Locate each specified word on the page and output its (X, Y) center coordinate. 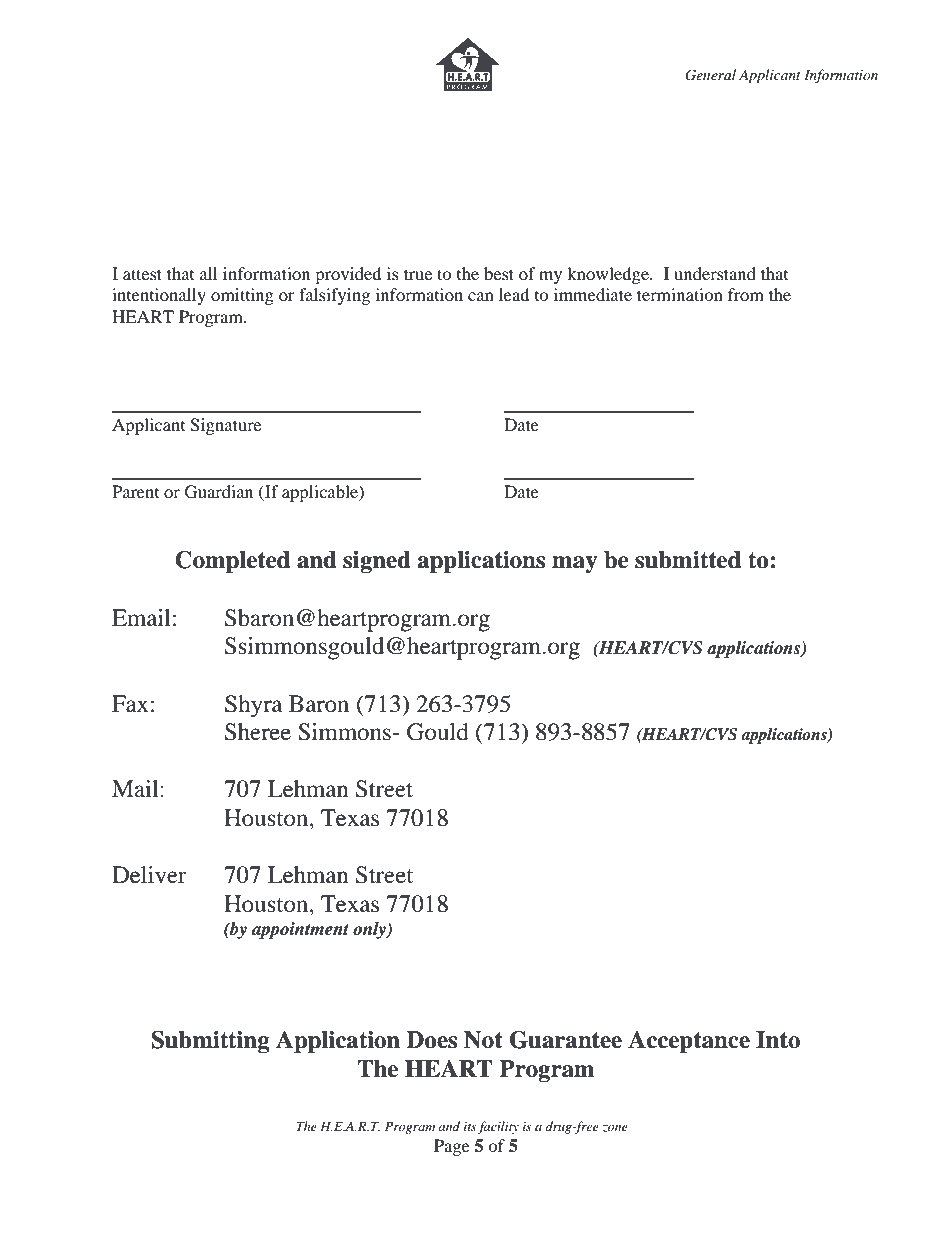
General (710, 75)
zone (615, 1128)
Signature (225, 426)
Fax (130, 704)
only (370, 930)
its (470, 1126)
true (418, 274)
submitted (688, 560)
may (574, 564)
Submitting (210, 1042)
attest (142, 274)
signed (377, 562)
